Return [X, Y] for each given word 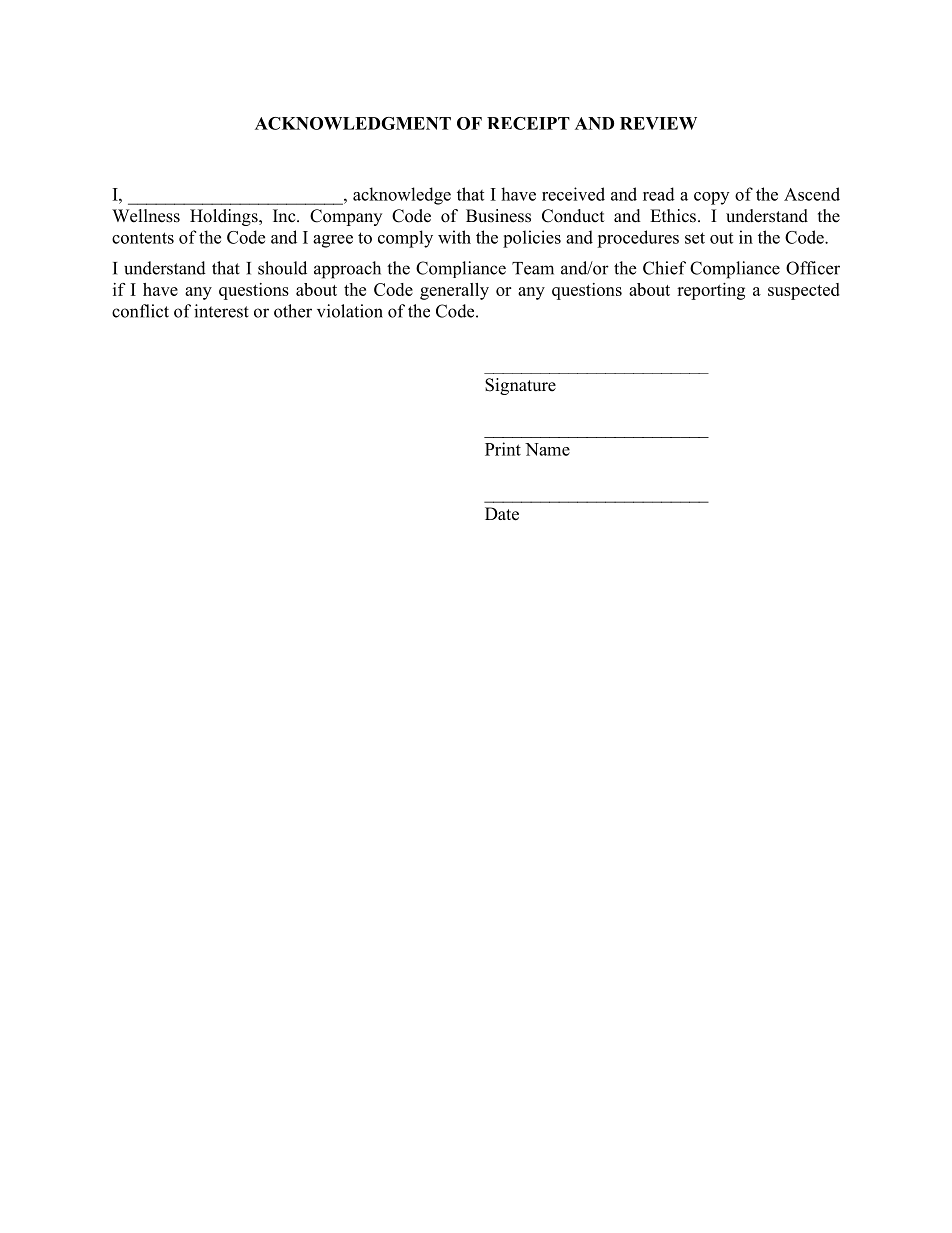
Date [502, 514]
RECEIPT [528, 123]
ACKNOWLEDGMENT [353, 123]
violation [350, 311]
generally [454, 291]
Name [547, 449]
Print [503, 449]
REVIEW [658, 123]
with [454, 237]
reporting [711, 291]
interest [221, 311]
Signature [520, 386]
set [695, 238]
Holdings [225, 217]
